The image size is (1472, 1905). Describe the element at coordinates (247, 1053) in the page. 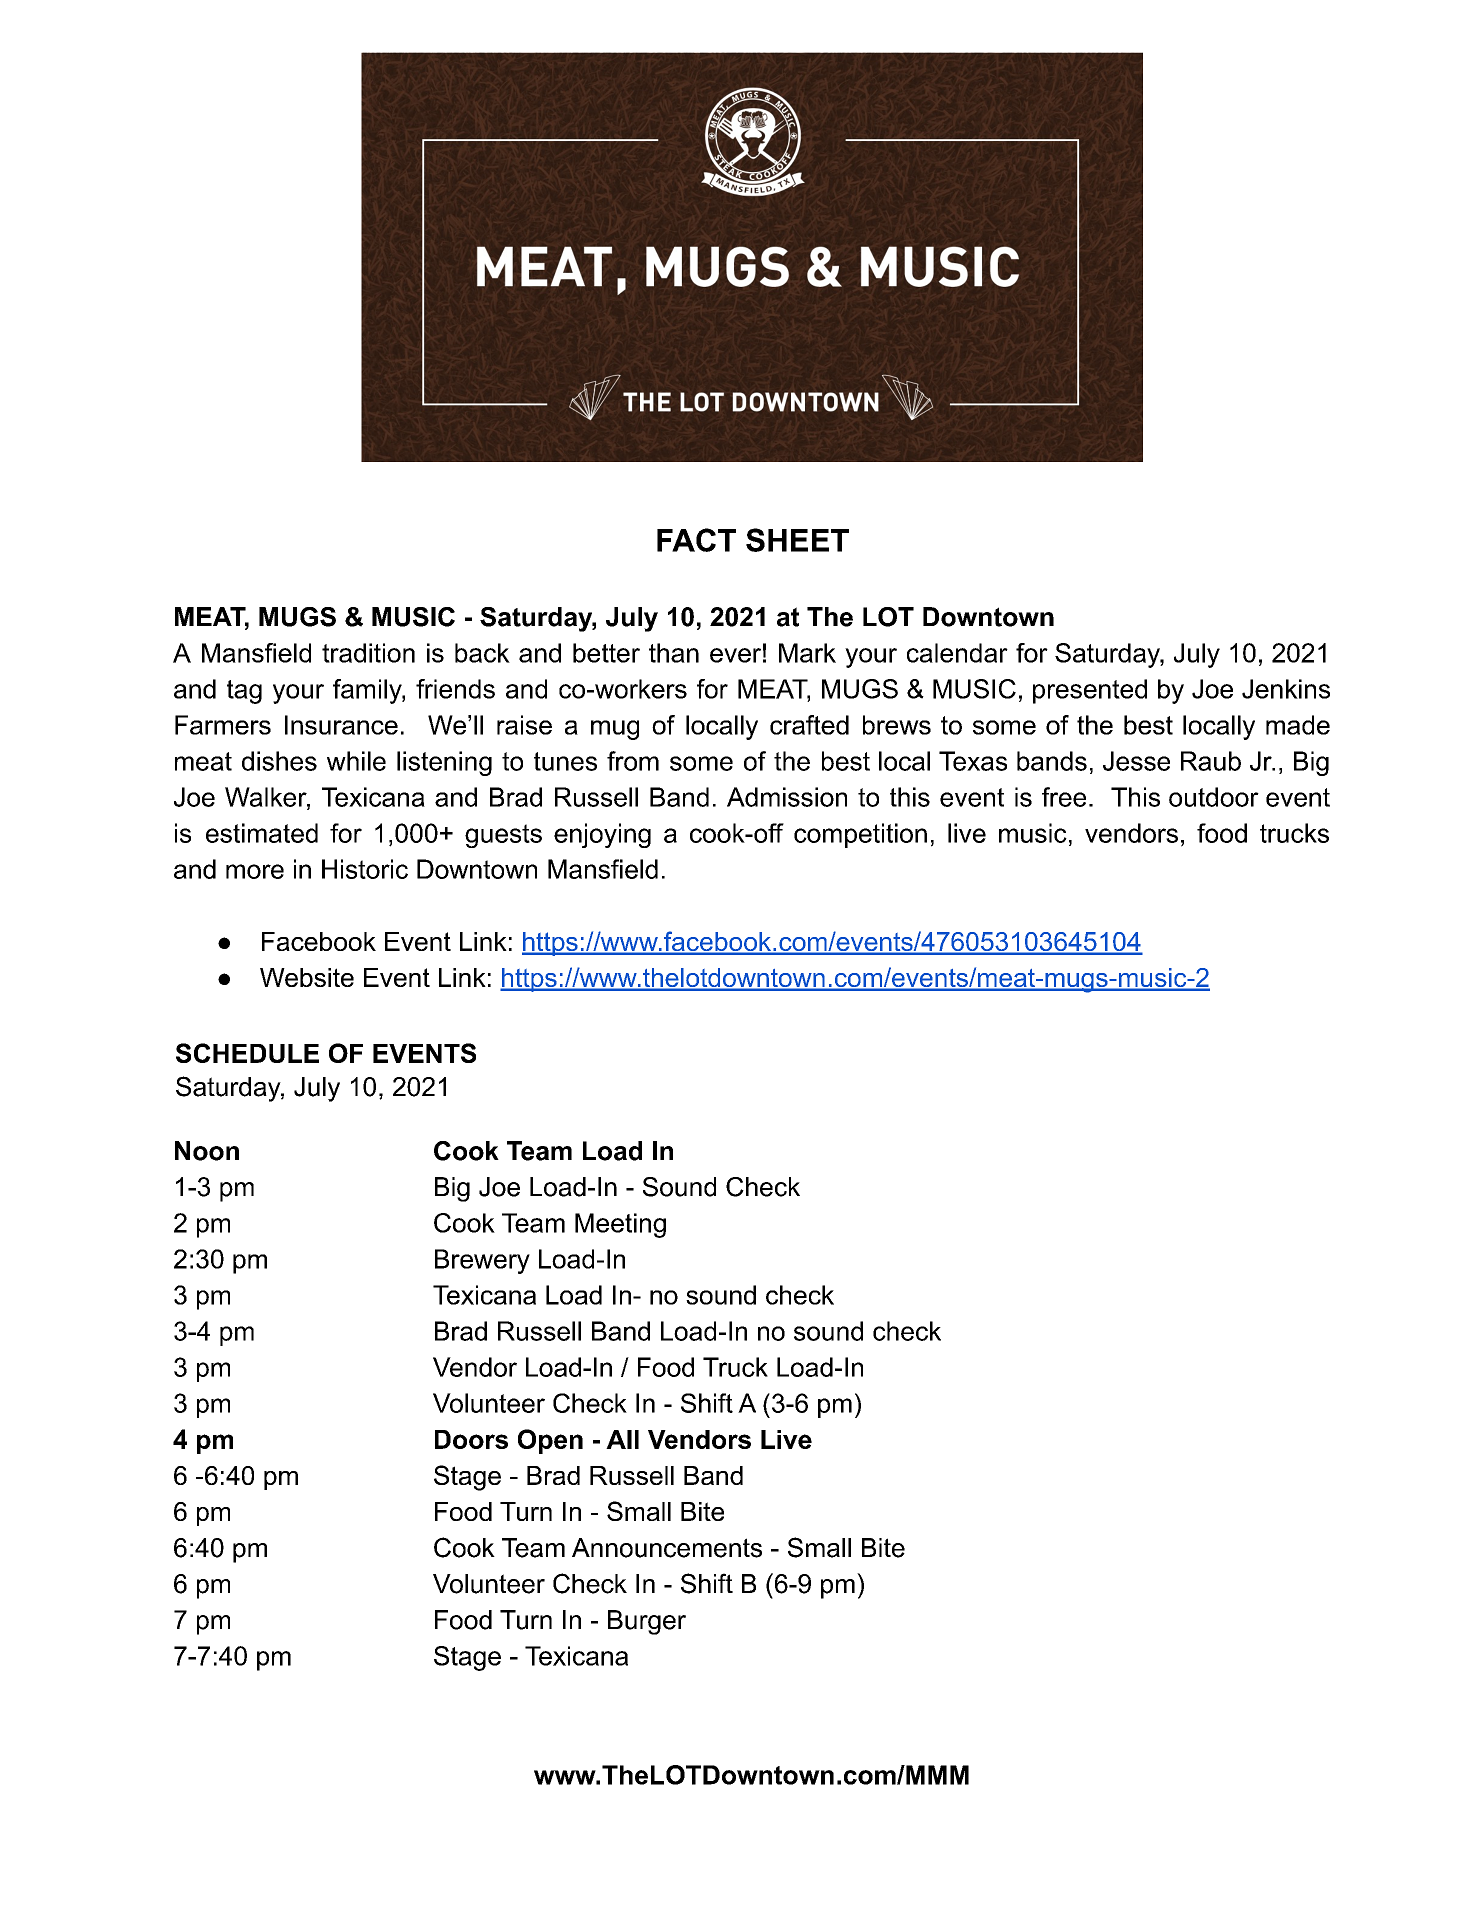

I see `SCHEDULE` at that location.
